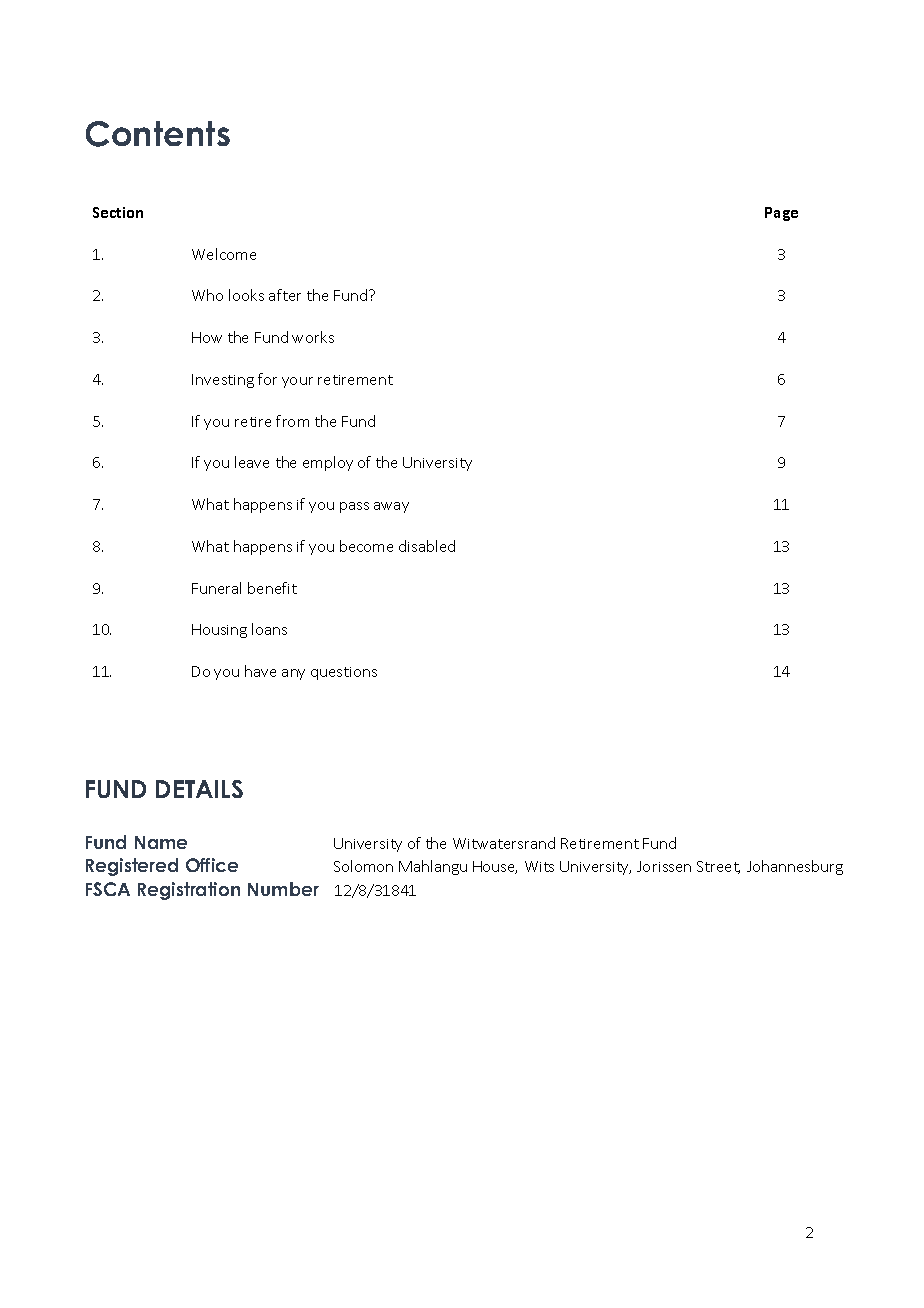 The image size is (924, 1308). What do you see at coordinates (219, 631) in the page?
I see `Housing` at bounding box center [219, 631].
